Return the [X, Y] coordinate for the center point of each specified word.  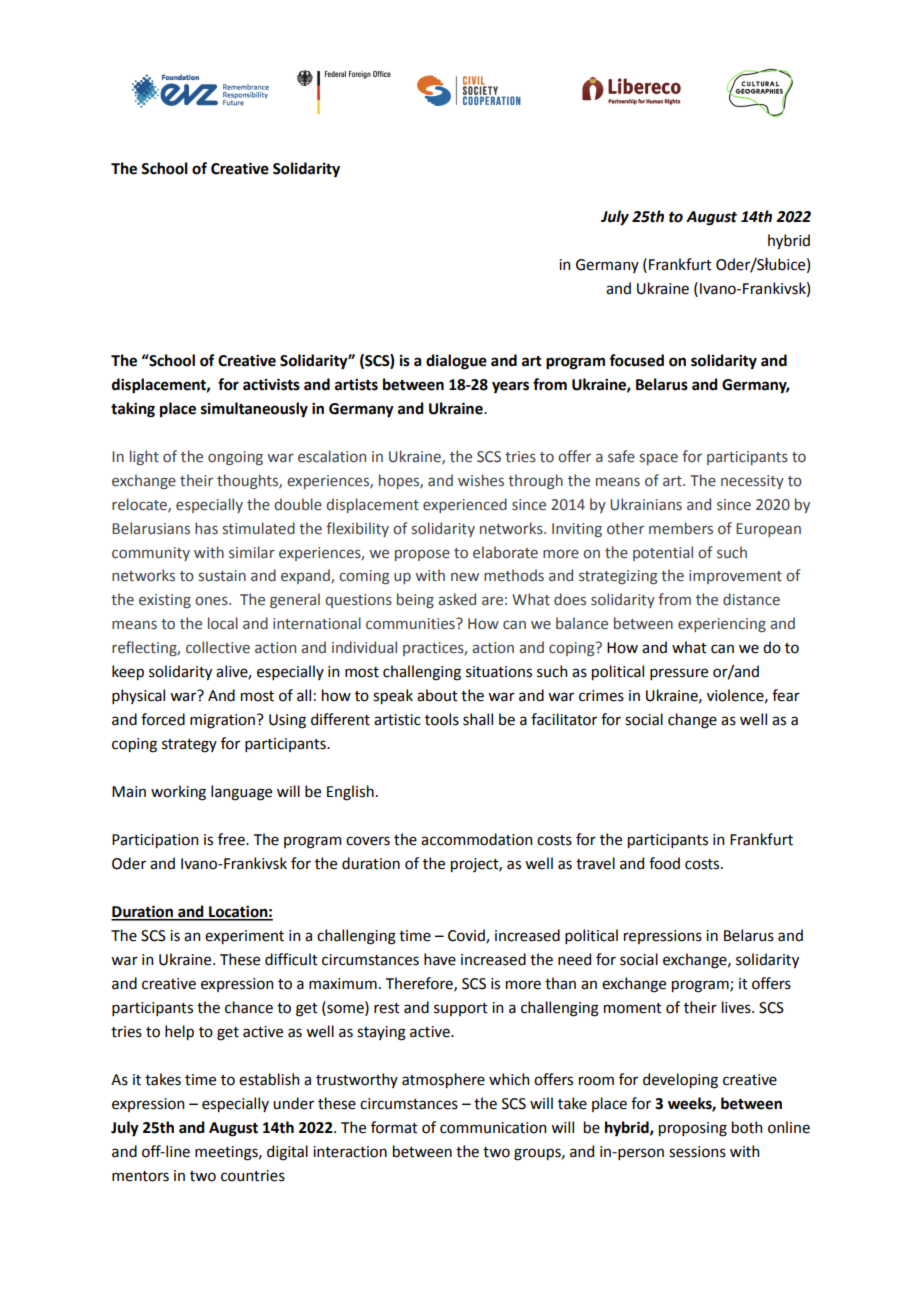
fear [786, 695]
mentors [140, 1176]
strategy [189, 746]
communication [493, 1128]
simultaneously [254, 410]
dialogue [456, 362]
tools [442, 719]
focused [636, 360]
